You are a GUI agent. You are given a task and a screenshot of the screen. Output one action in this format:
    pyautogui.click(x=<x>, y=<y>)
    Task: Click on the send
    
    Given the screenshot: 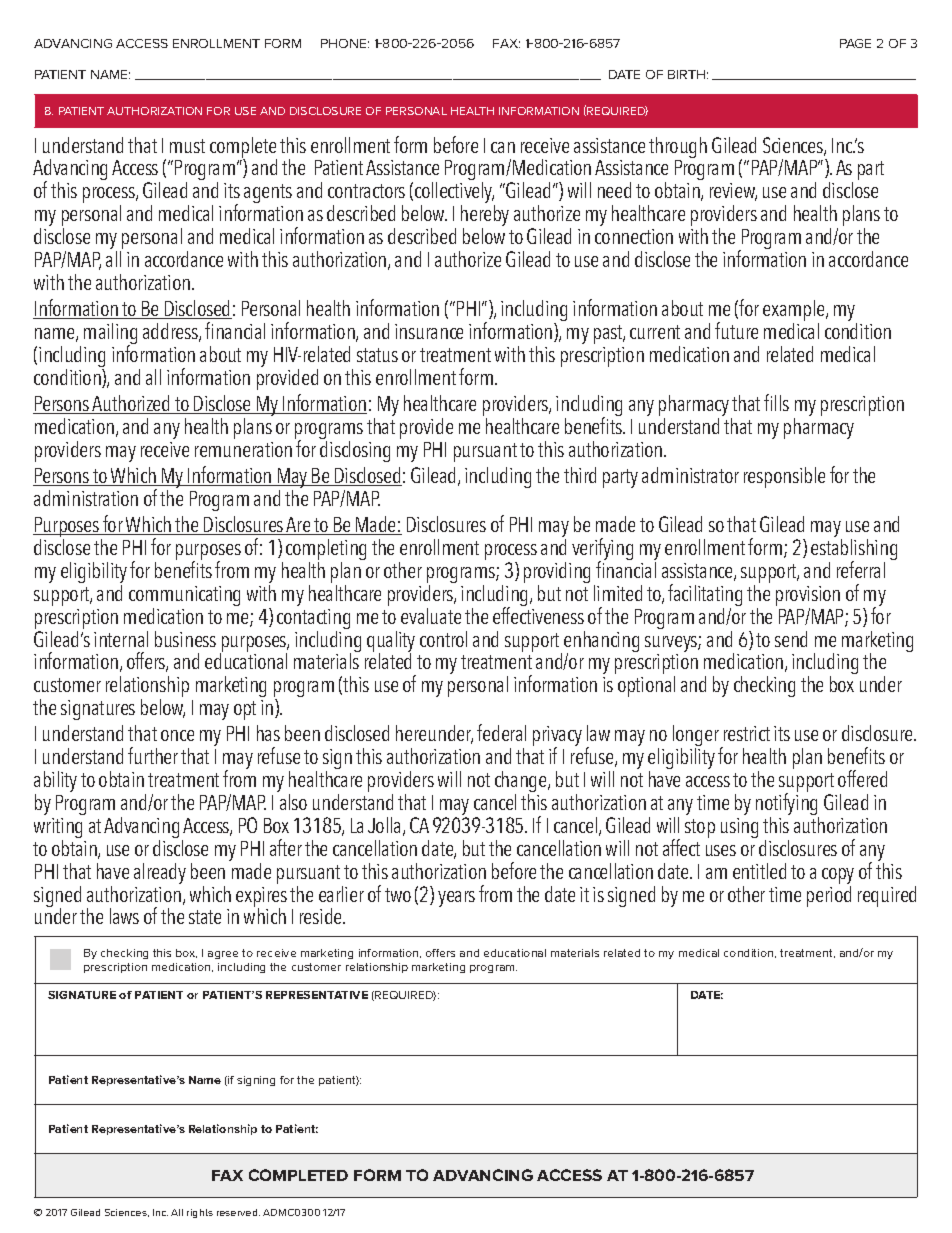 What is the action you would take?
    pyautogui.click(x=791, y=639)
